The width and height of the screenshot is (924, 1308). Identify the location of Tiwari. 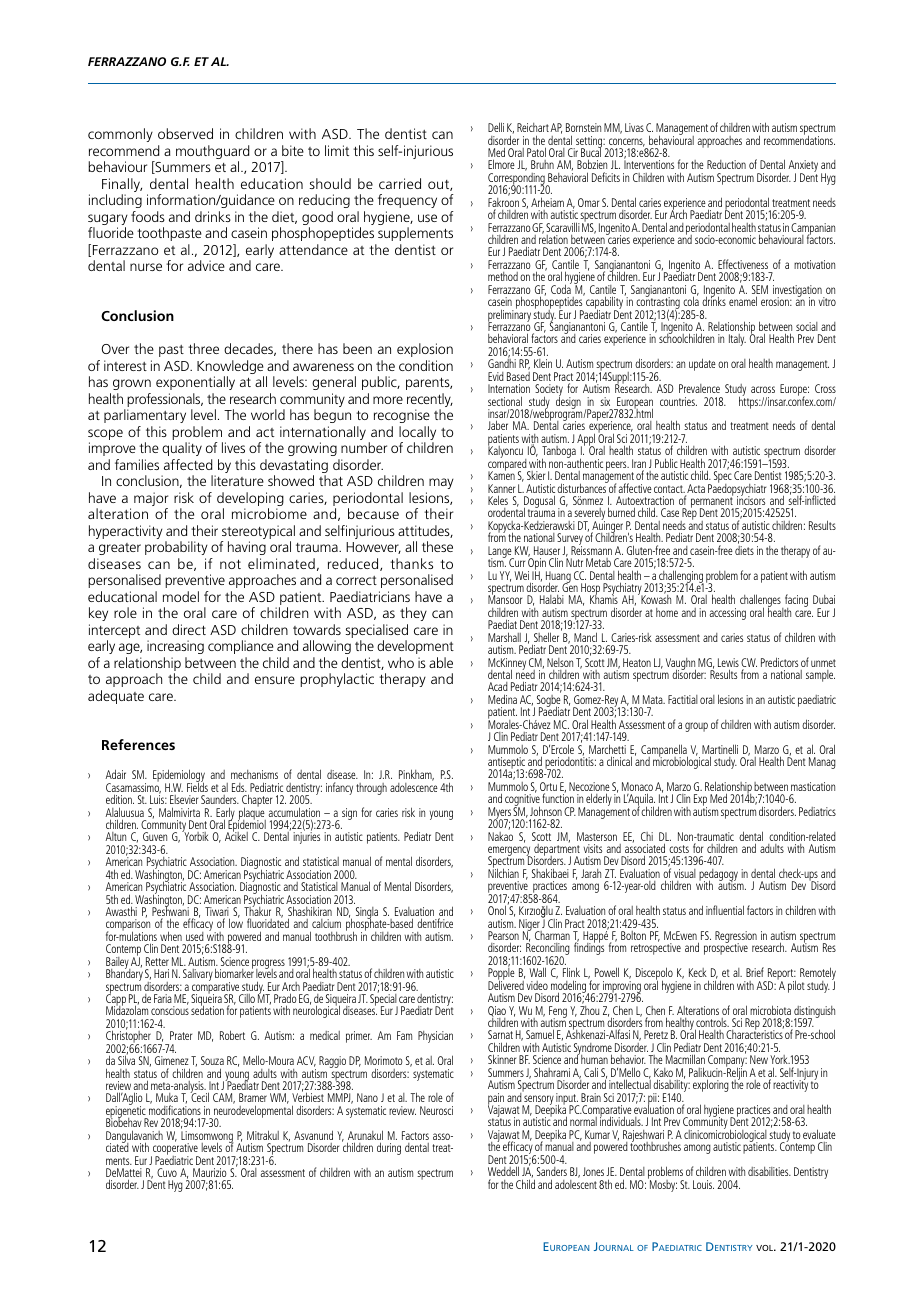
(217, 913).
